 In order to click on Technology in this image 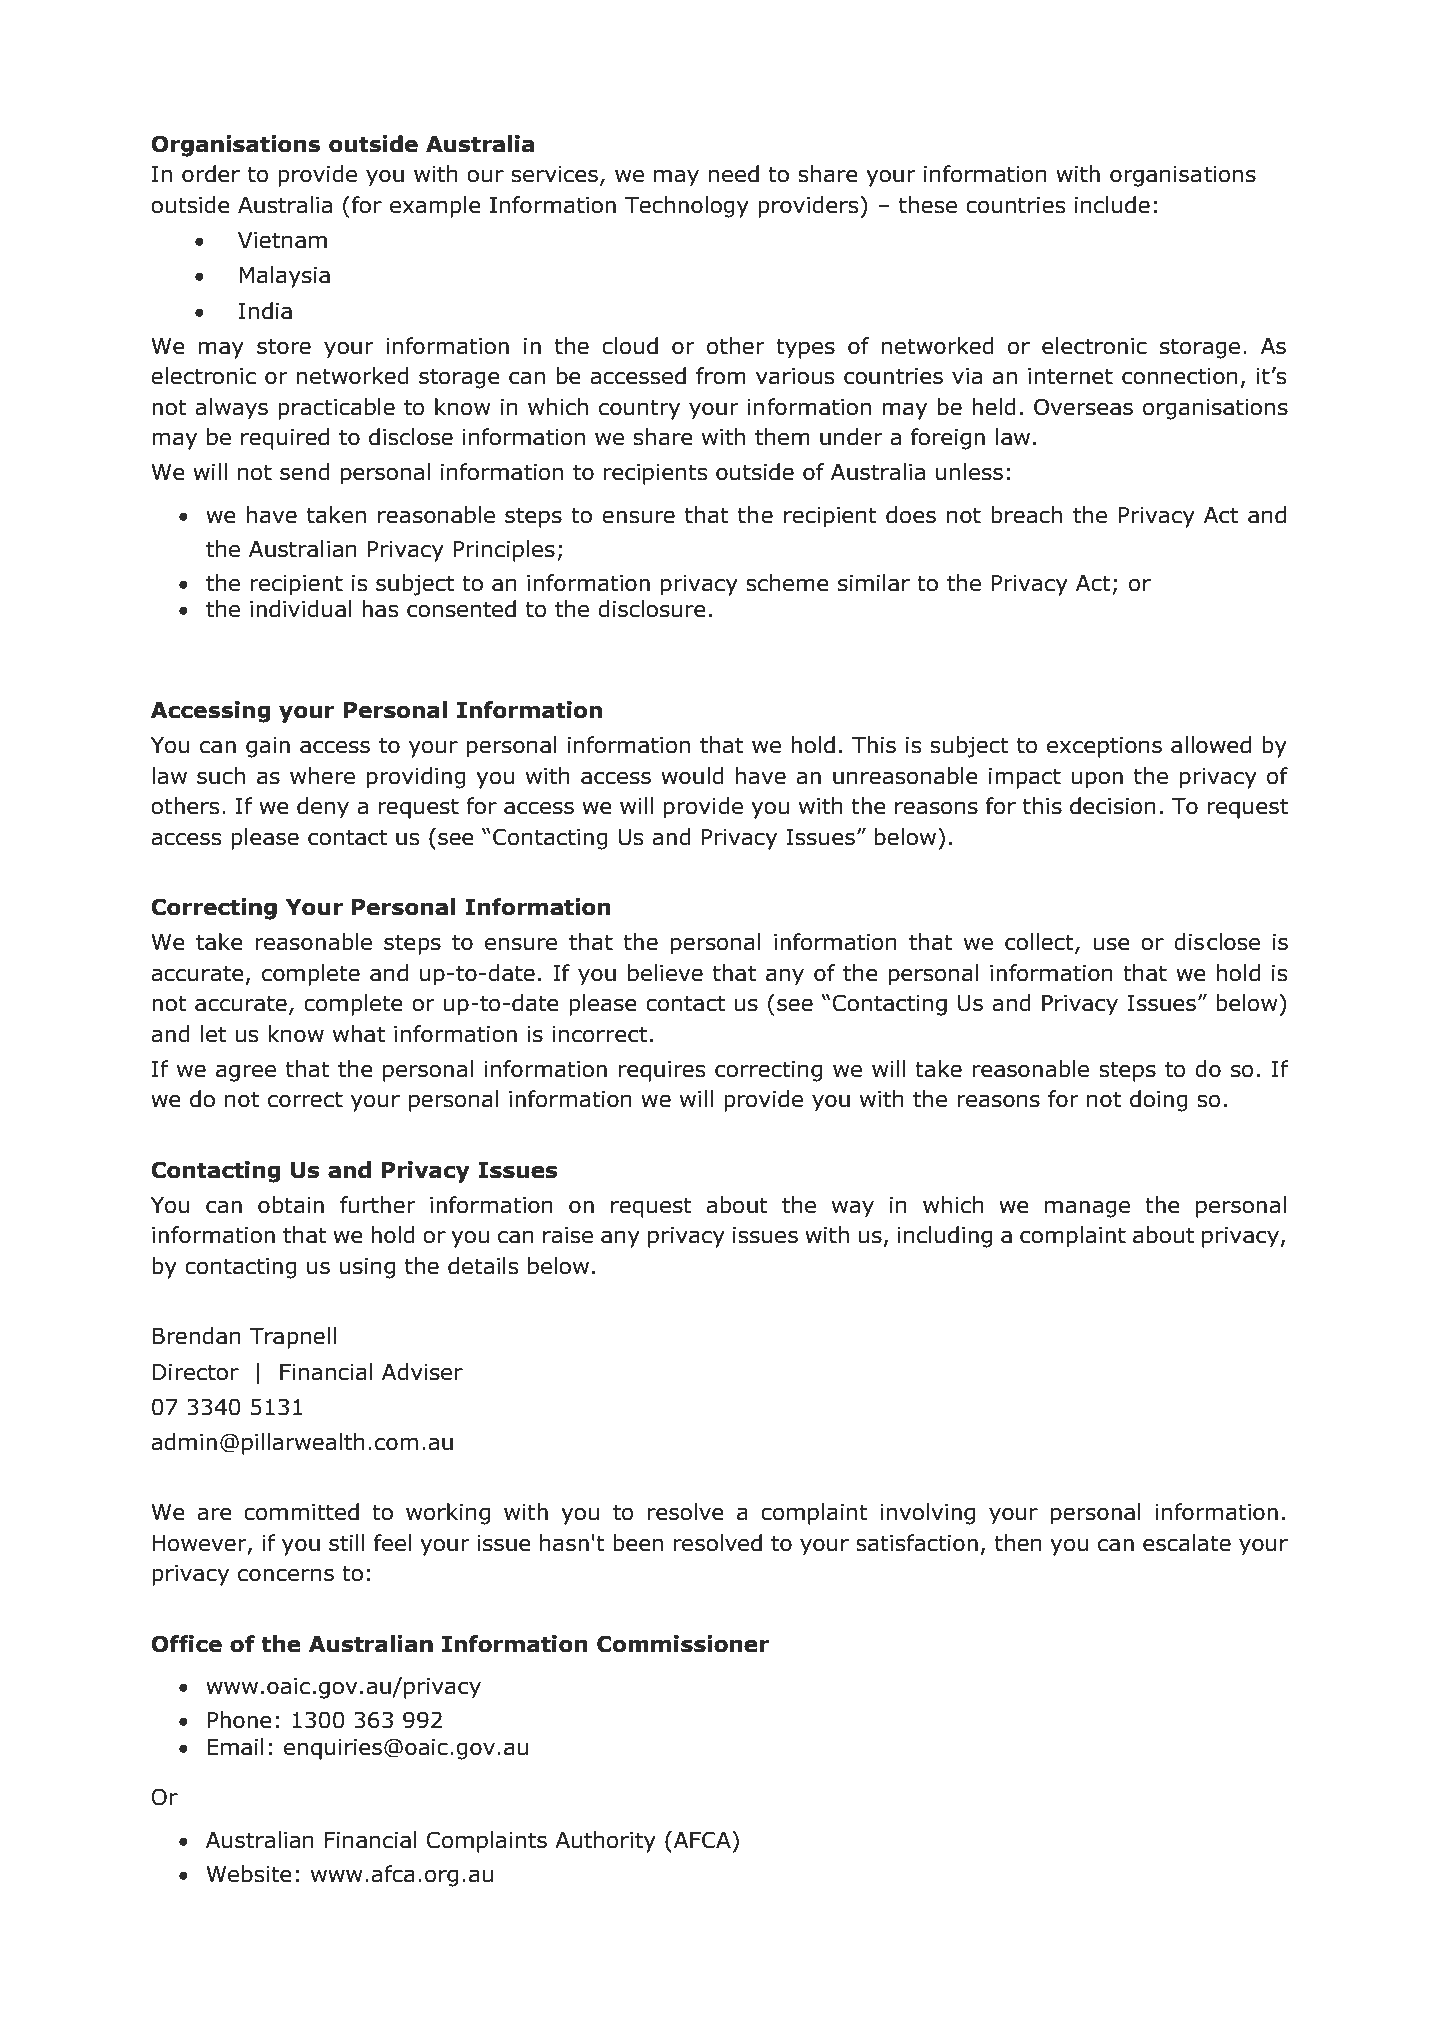, I will do `click(687, 207)`.
